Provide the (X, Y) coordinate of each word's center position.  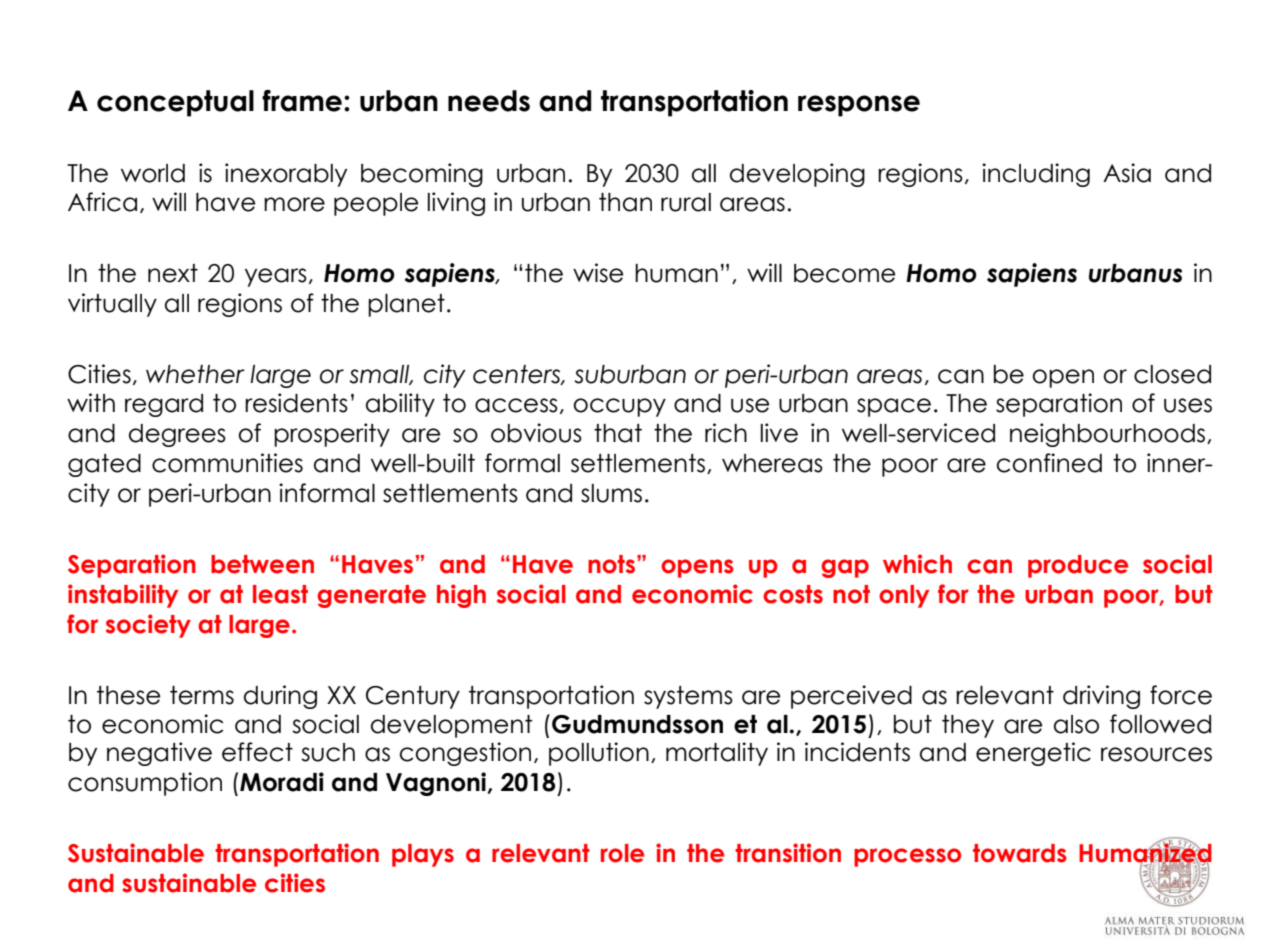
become (844, 273)
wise (598, 273)
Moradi (282, 782)
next (173, 273)
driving (1101, 697)
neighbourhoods (1109, 435)
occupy (619, 407)
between (262, 564)
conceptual (175, 103)
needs (489, 101)
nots (611, 564)
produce (1078, 566)
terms (202, 695)
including (1036, 175)
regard (164, 405)
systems (688, 697)
